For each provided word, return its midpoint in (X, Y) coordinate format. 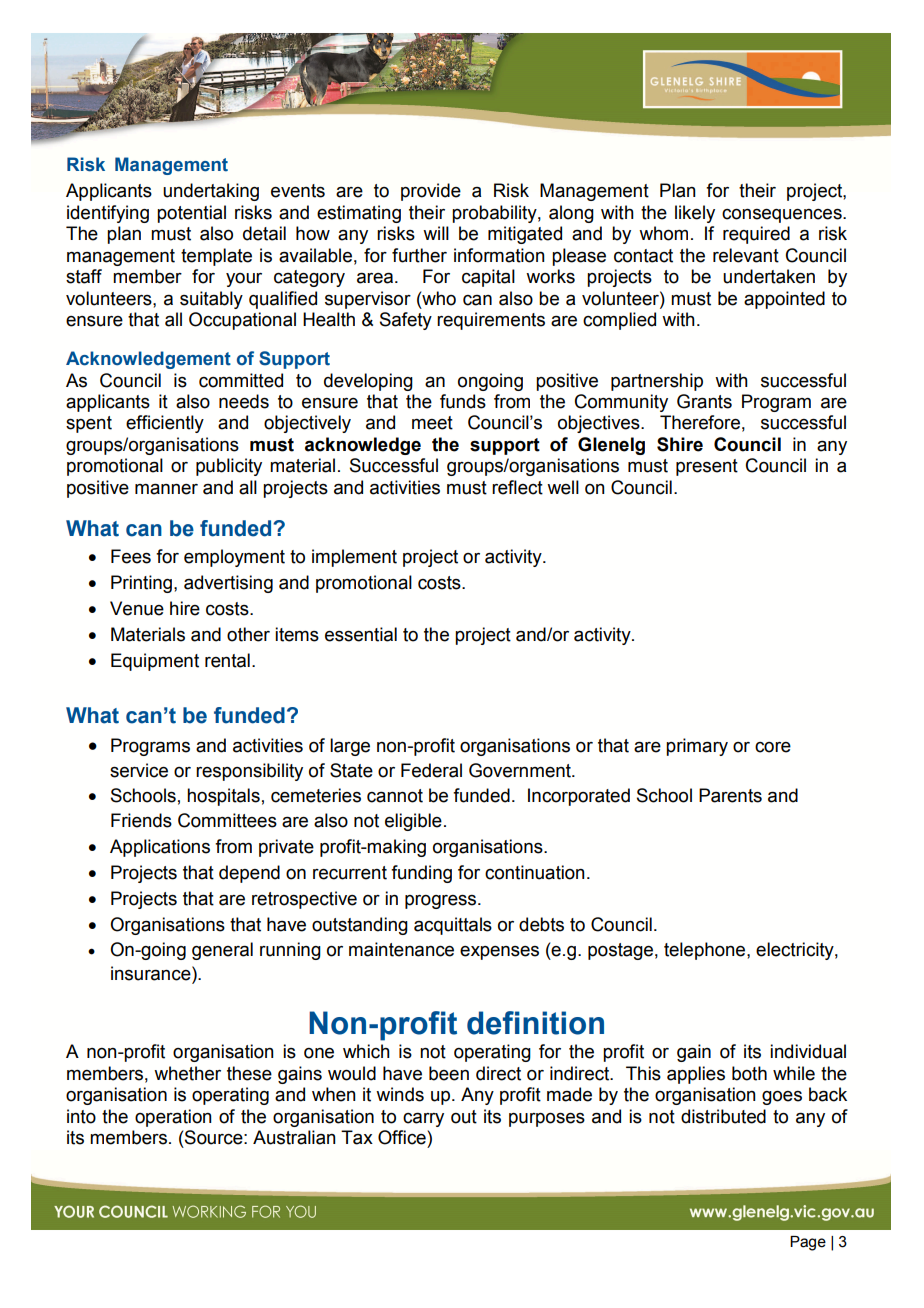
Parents (730, 795)
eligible (413, 822)
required (756, 235)
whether (187, 1073)
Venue (137, 608)
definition (535, 1023)
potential (191, 214)
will (436, 233)
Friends (141, 820)
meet (432, 423)
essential (361, 634)
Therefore (700, 422)
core (773, 747)
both (749, 1073)
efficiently (165, 424)
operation (173, 1118)
